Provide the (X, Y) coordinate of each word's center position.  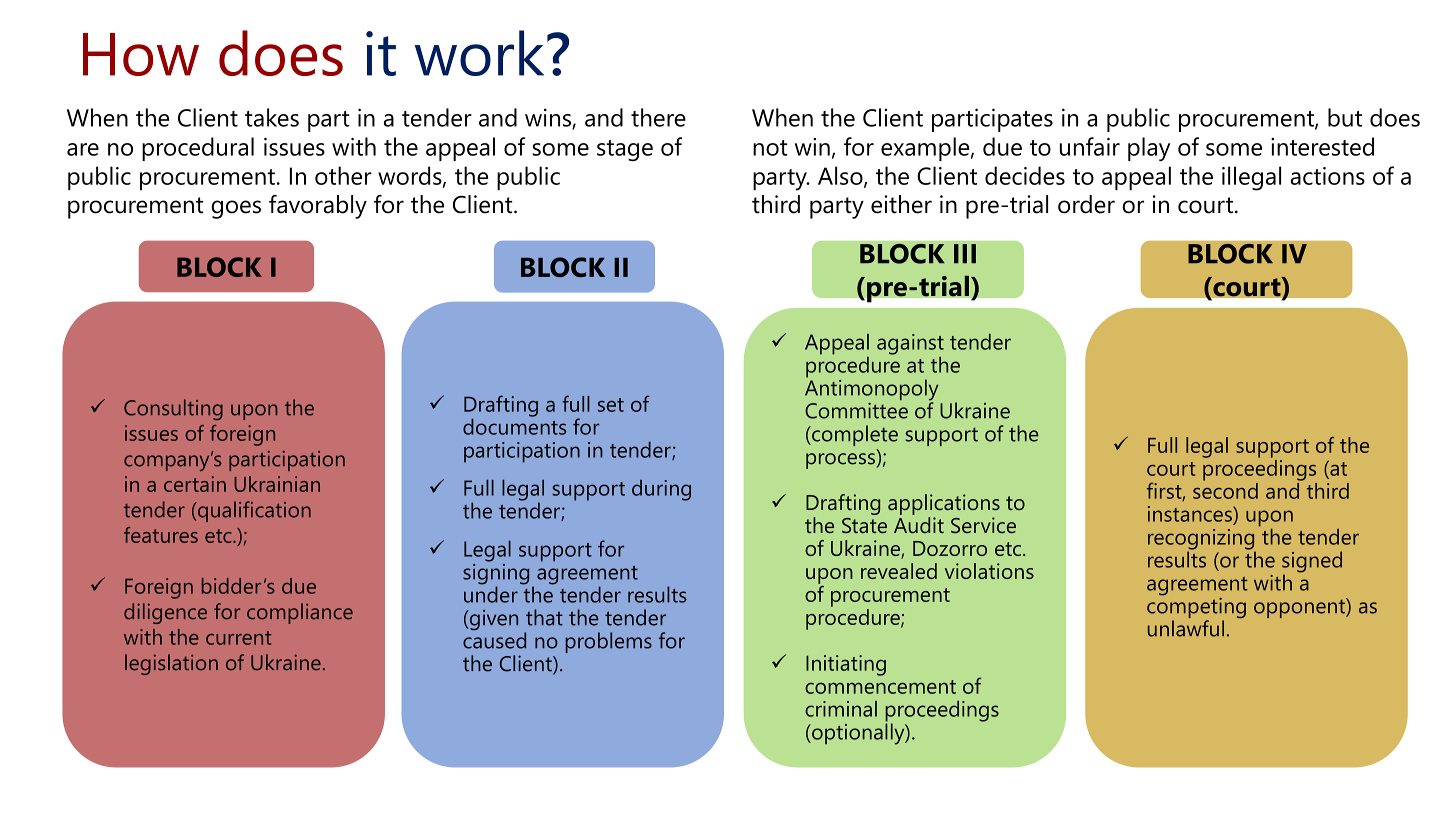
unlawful (1186, 628)
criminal (841, 709)
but (1345, 117)
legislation (171, 664)
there (658, 117)
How (141, 54)
